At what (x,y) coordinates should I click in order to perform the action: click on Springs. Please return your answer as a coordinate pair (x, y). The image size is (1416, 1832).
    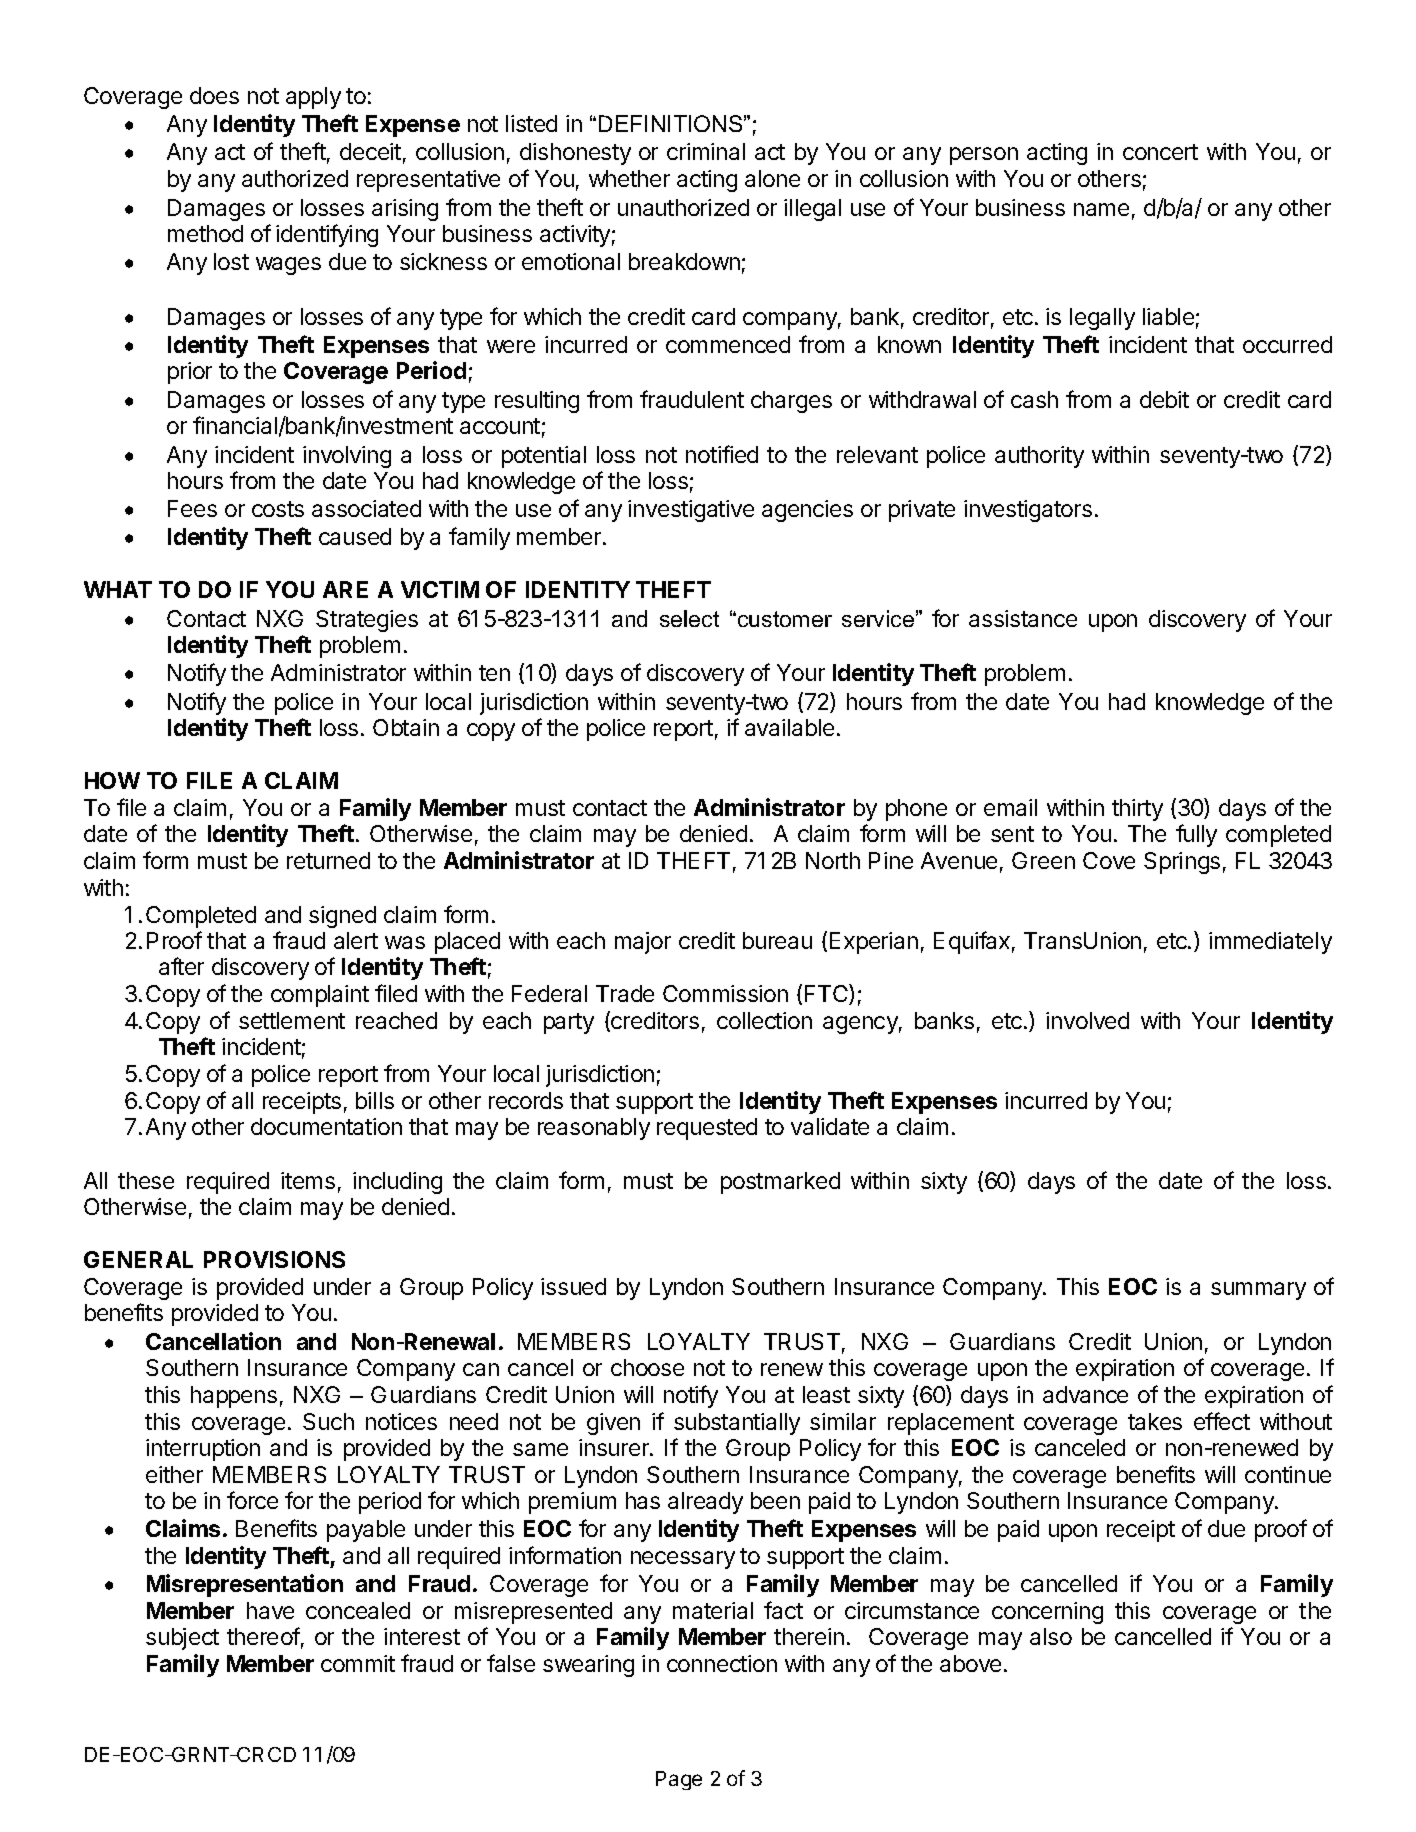
    Looking at the image, I should click on (1182, 863).
